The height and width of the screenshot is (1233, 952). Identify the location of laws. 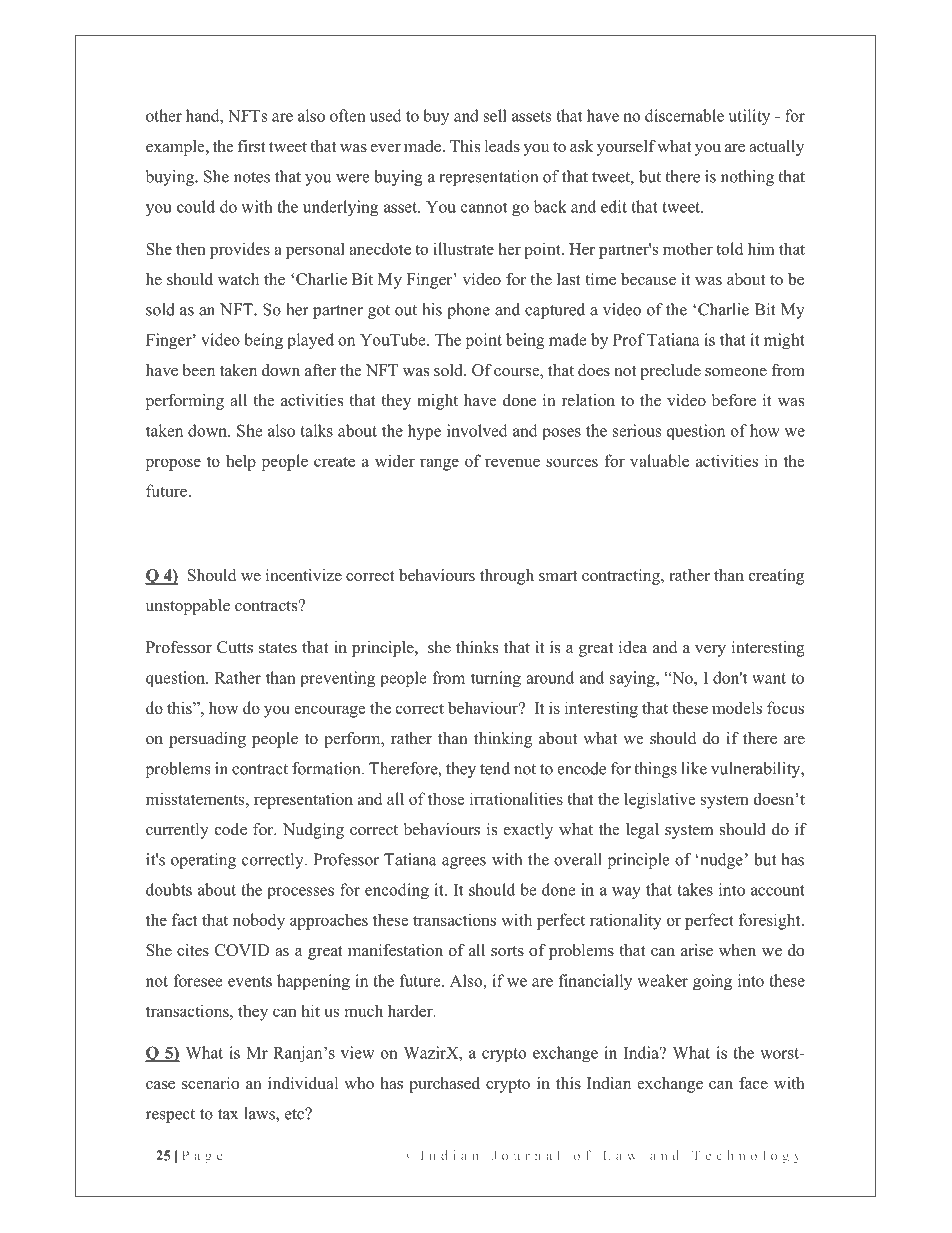
(260, 1113).
